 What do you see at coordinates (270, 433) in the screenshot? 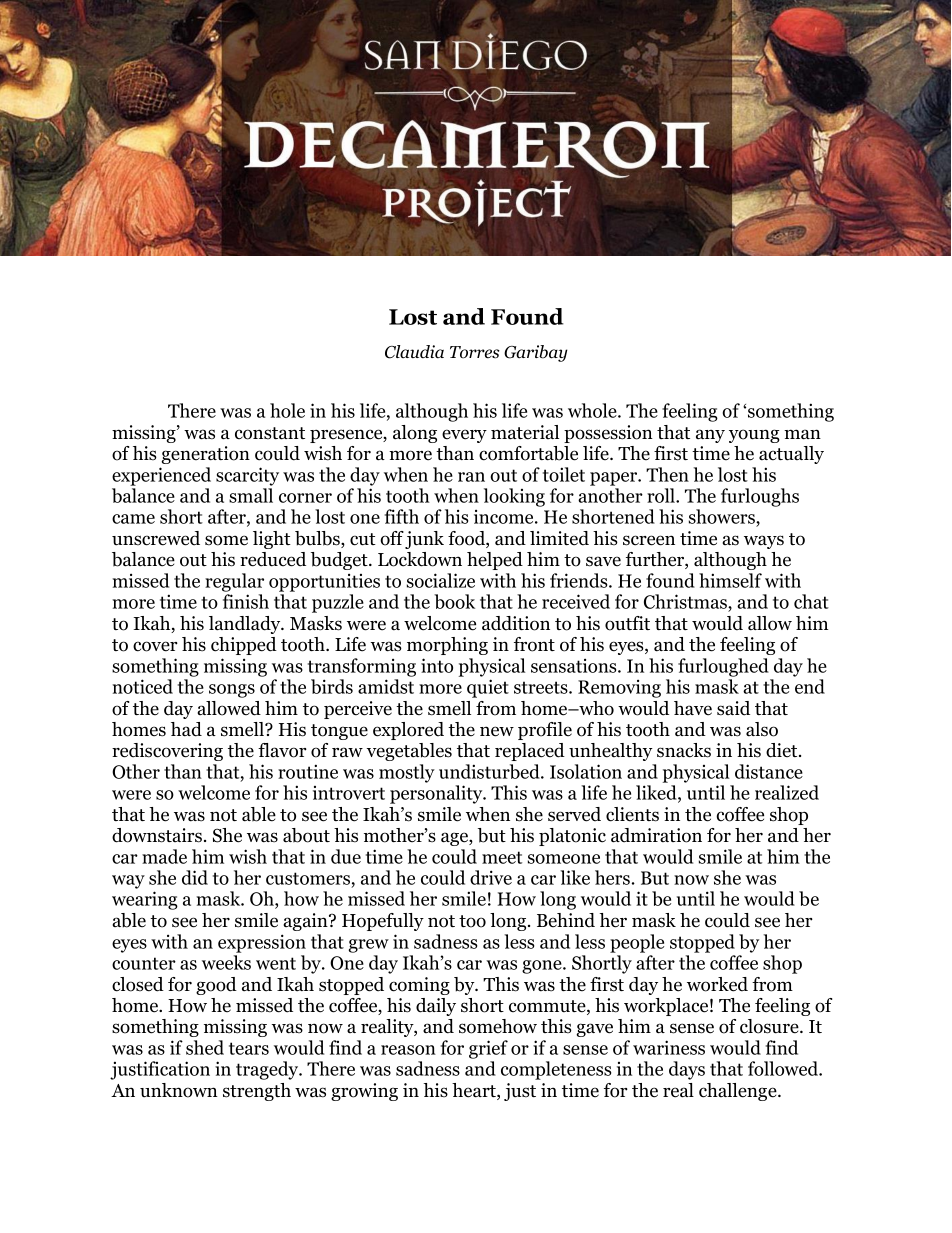
I see `constant` at bounding box center [270, 433].
